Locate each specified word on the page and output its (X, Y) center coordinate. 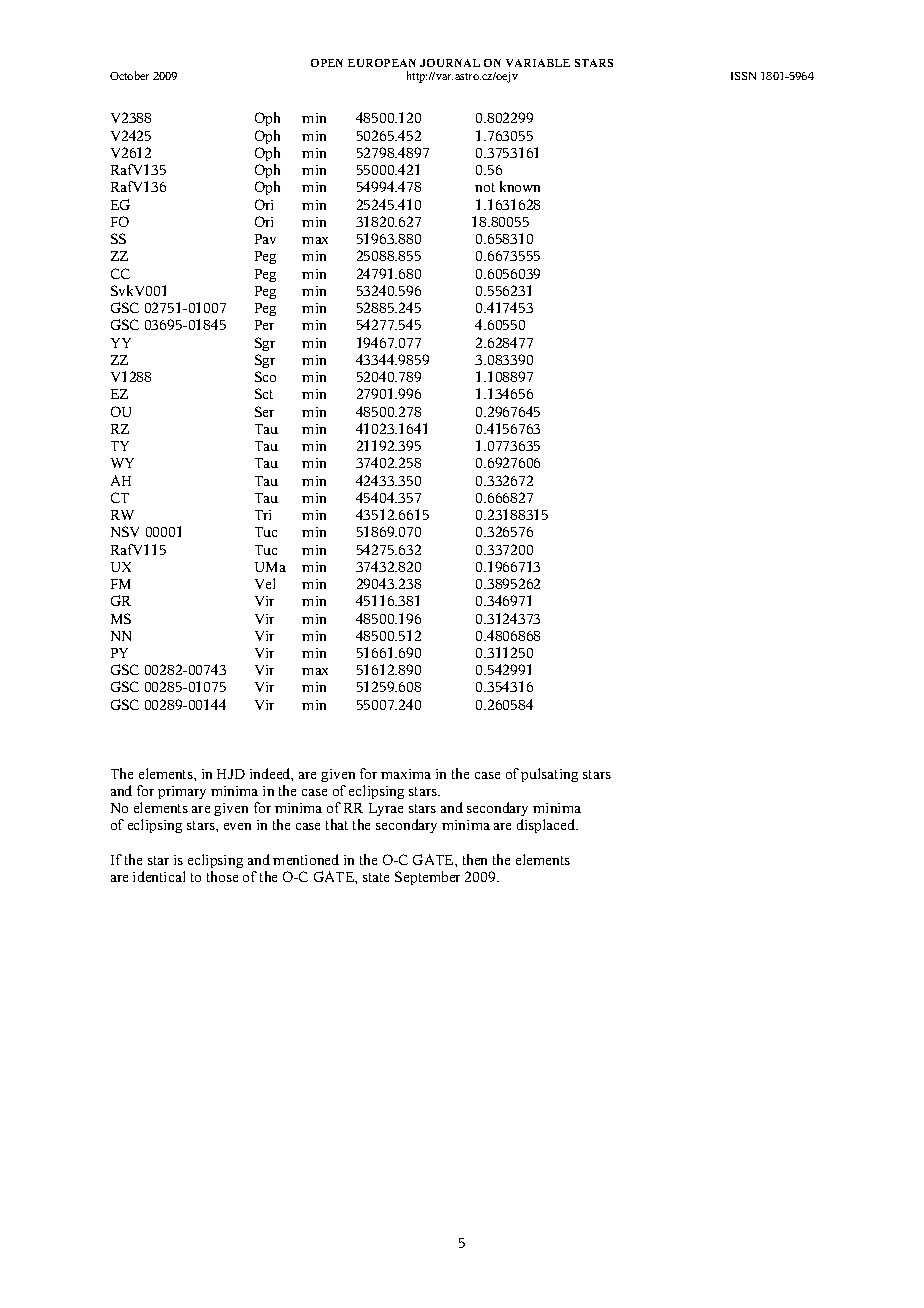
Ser (264, 411)
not (485, 187)
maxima (406, 774)
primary (182, 792)
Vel (265, 583)
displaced (547, 826)
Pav (265, 239)
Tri (263, 515)
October (129, 75)
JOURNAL (450, 63)
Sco (265, 376)
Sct (264, 393)
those (222, 876)
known (520, 186)
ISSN (743, 76)
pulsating (549, 775)
